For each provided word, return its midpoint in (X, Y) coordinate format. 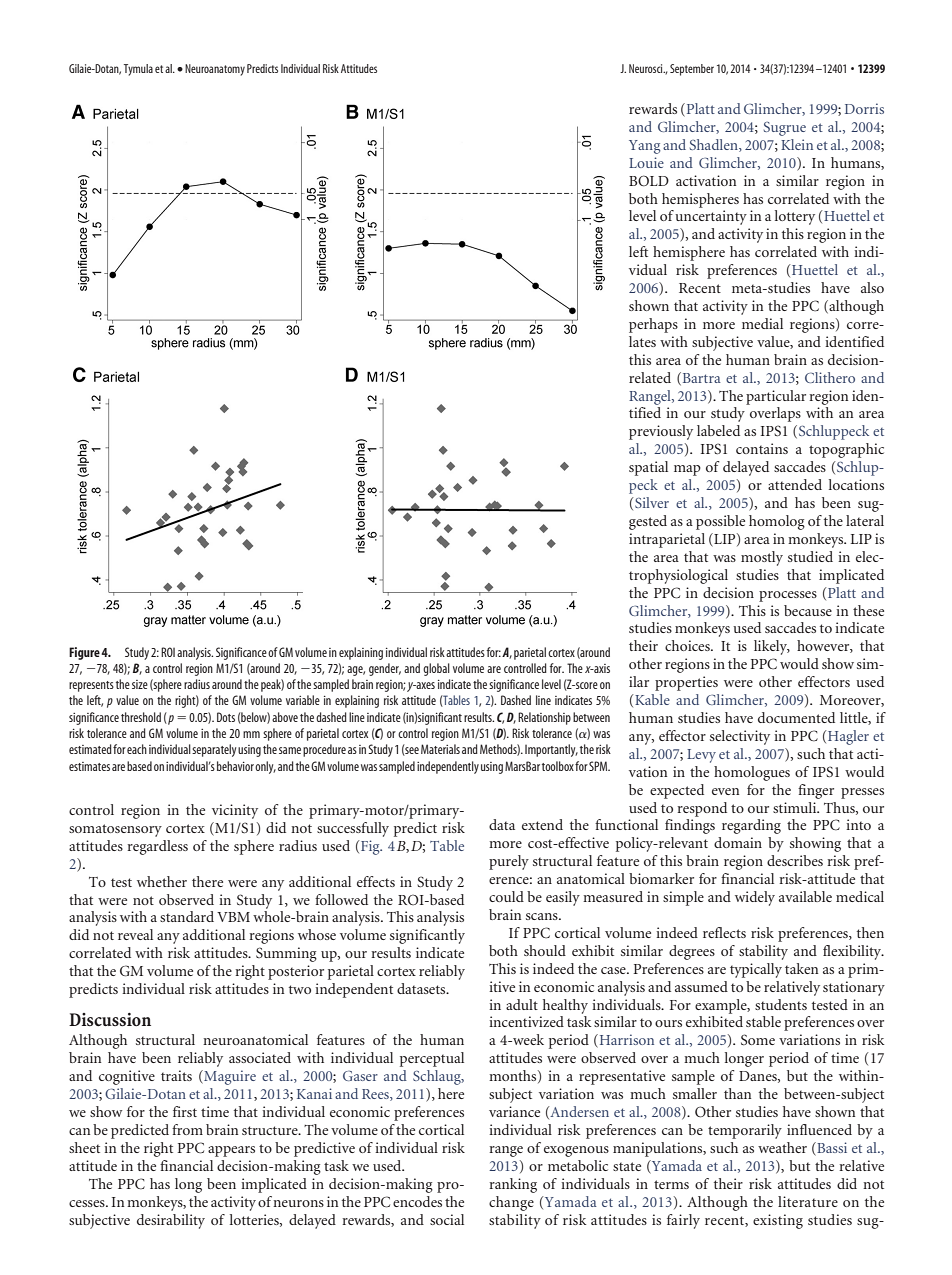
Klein (797, 144)
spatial (648, 468)
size (140, 684)
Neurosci (647, 68)
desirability (171, 1221)
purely (509, 862)
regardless (157, 847)
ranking (513, 1185)
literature (808, 1201)
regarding (751, 826)
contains (762, 448)
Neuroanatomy (215, 70)
